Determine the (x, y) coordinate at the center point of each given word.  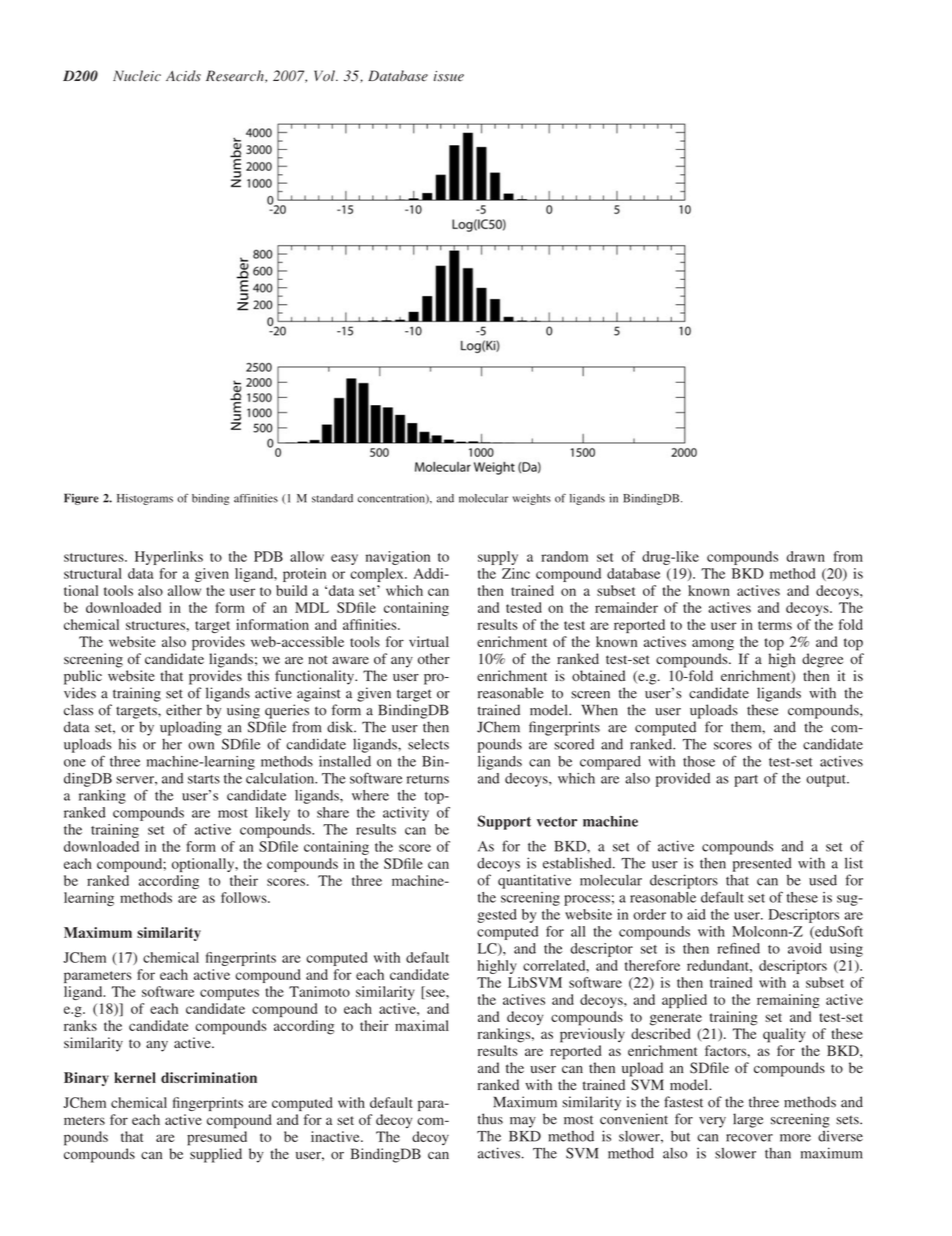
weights (532, 499)
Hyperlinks (169, 558)
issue (449, 76)
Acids (183, 75)
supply (498, 558)
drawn (805, 556)
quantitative (534, 881)
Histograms (145, 499)
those (699, 761)
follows (245, 897)
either (184, 710)
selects (428, 744)
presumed (217, 1138)
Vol (325, 75)
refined (738, 948)
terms (775, 625)
